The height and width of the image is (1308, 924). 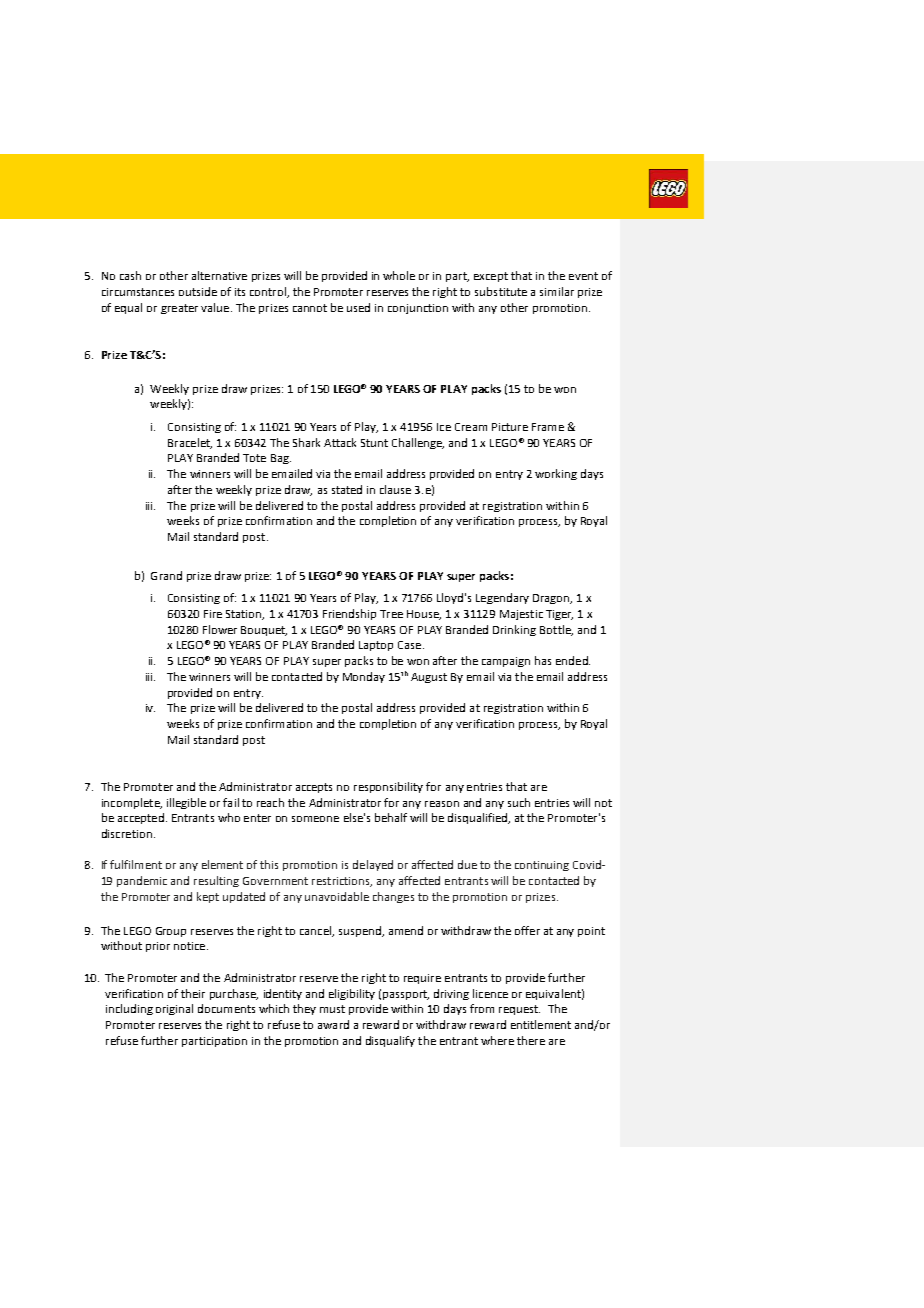 What do you see at coordinates (506, 662) in the image?
I see `campaign` at bounding box center [506, 662].
